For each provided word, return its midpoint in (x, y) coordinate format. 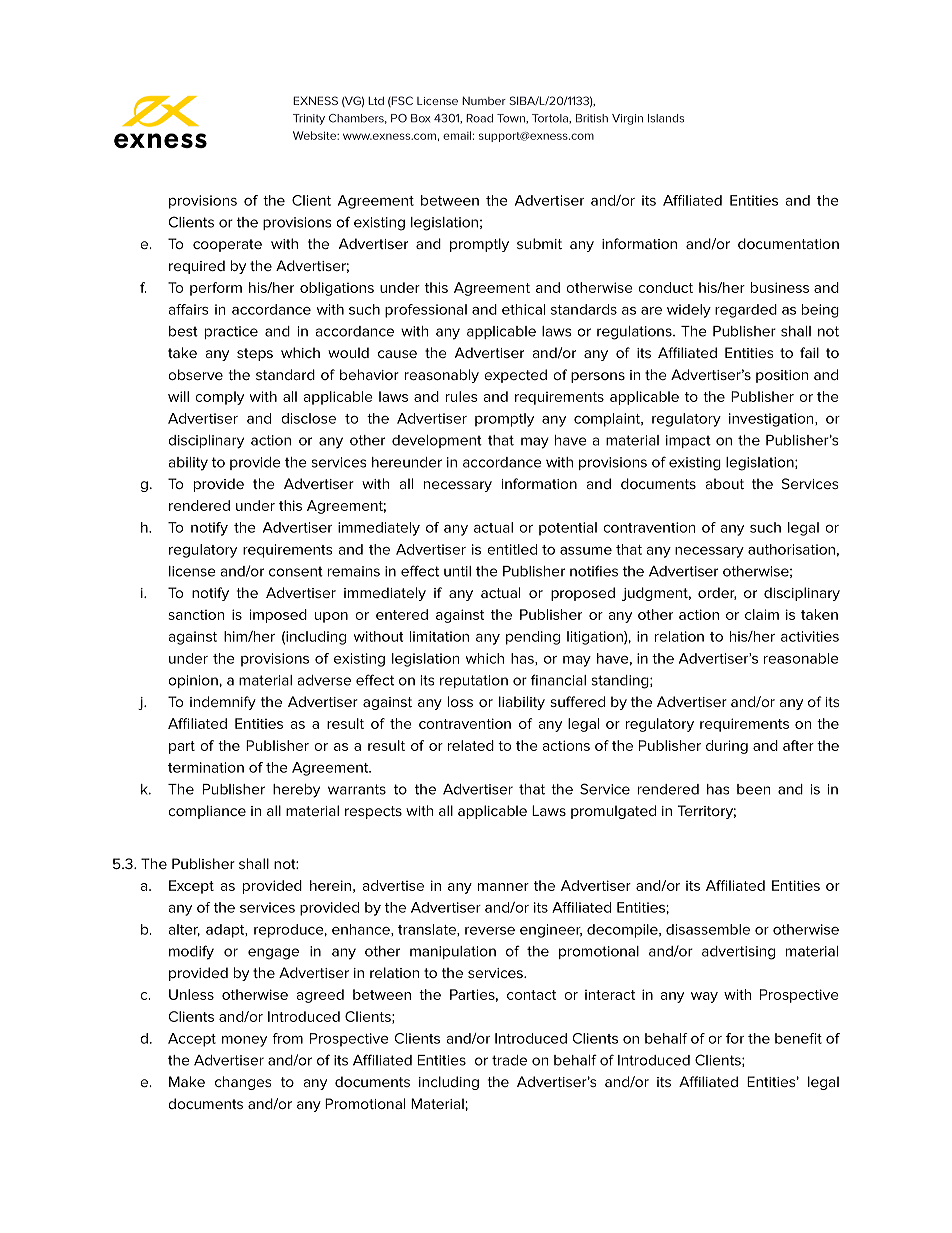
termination (206, 767)
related (471, 745)
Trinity (309, 119)
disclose (308, 418)
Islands (666, 118)
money (244, 1041)
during (727, 747)
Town (512, 119)
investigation (772, 420)
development (437, 441)
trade (509, 1060)
